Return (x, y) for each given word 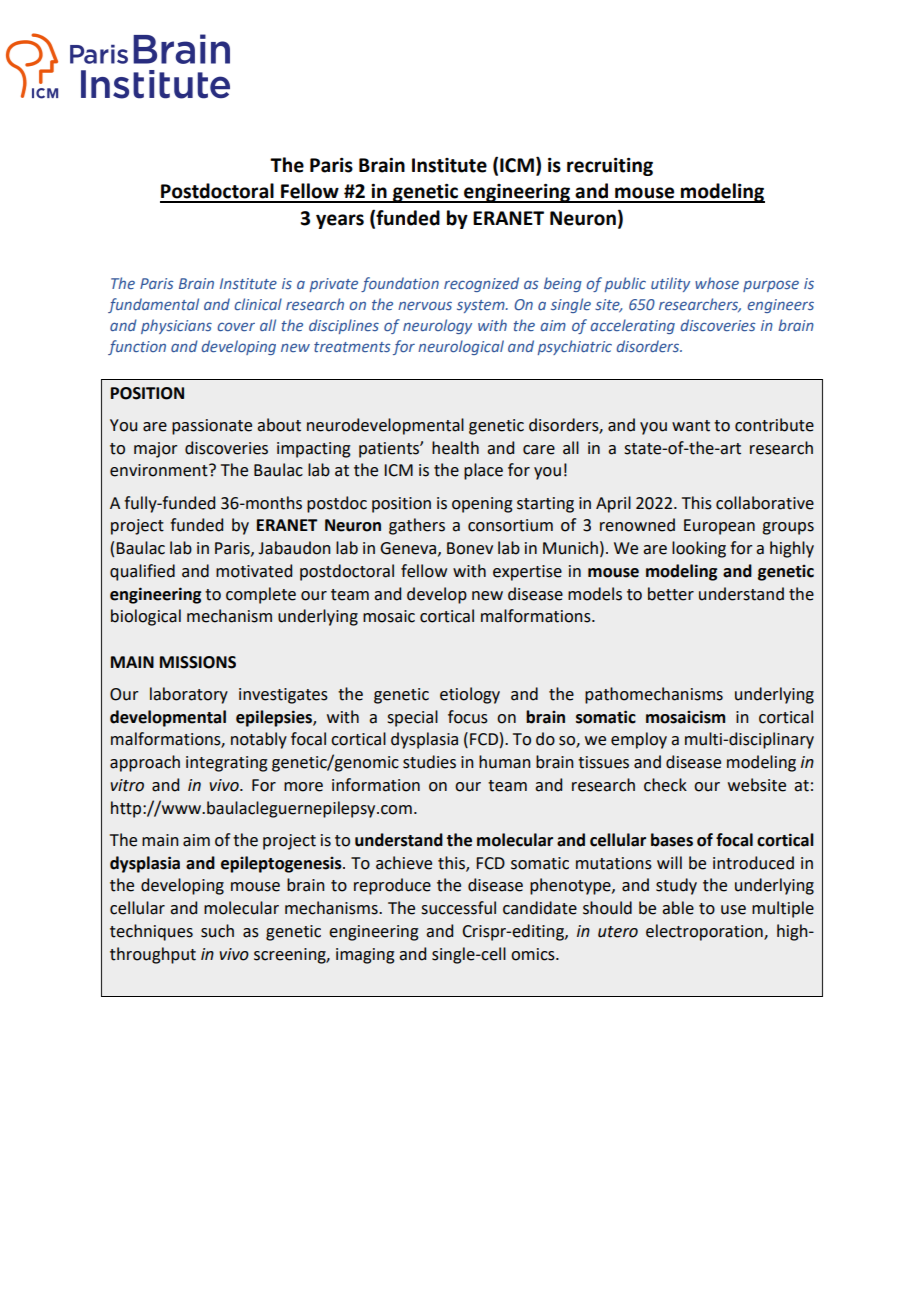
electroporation (705, 932)
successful (458, 908)
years (340, 221)
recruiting (610, 167)
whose (717, 283)
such (217, 931)
